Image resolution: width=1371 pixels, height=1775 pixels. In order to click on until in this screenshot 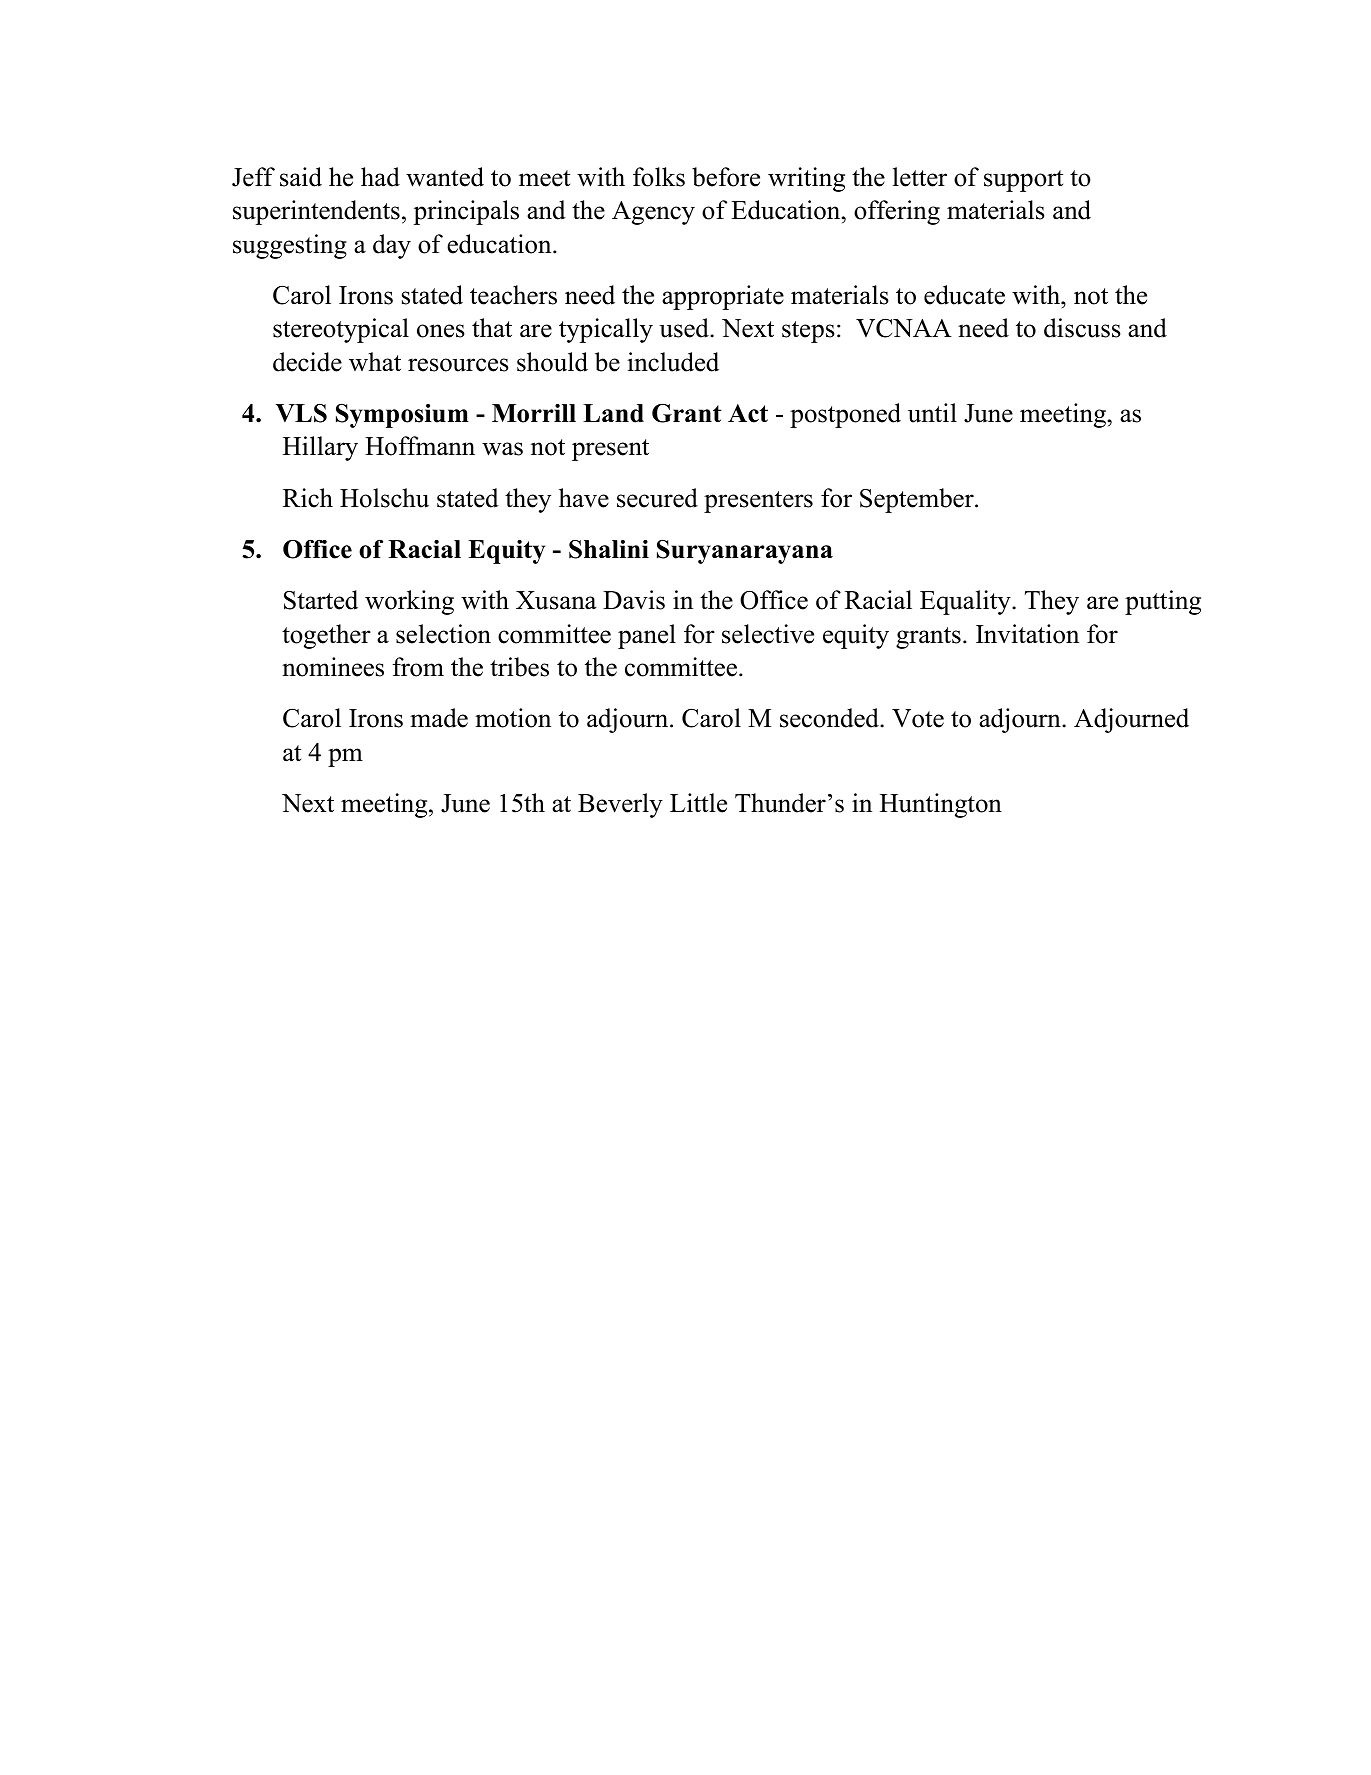, I will do `click(932, 413)`.
